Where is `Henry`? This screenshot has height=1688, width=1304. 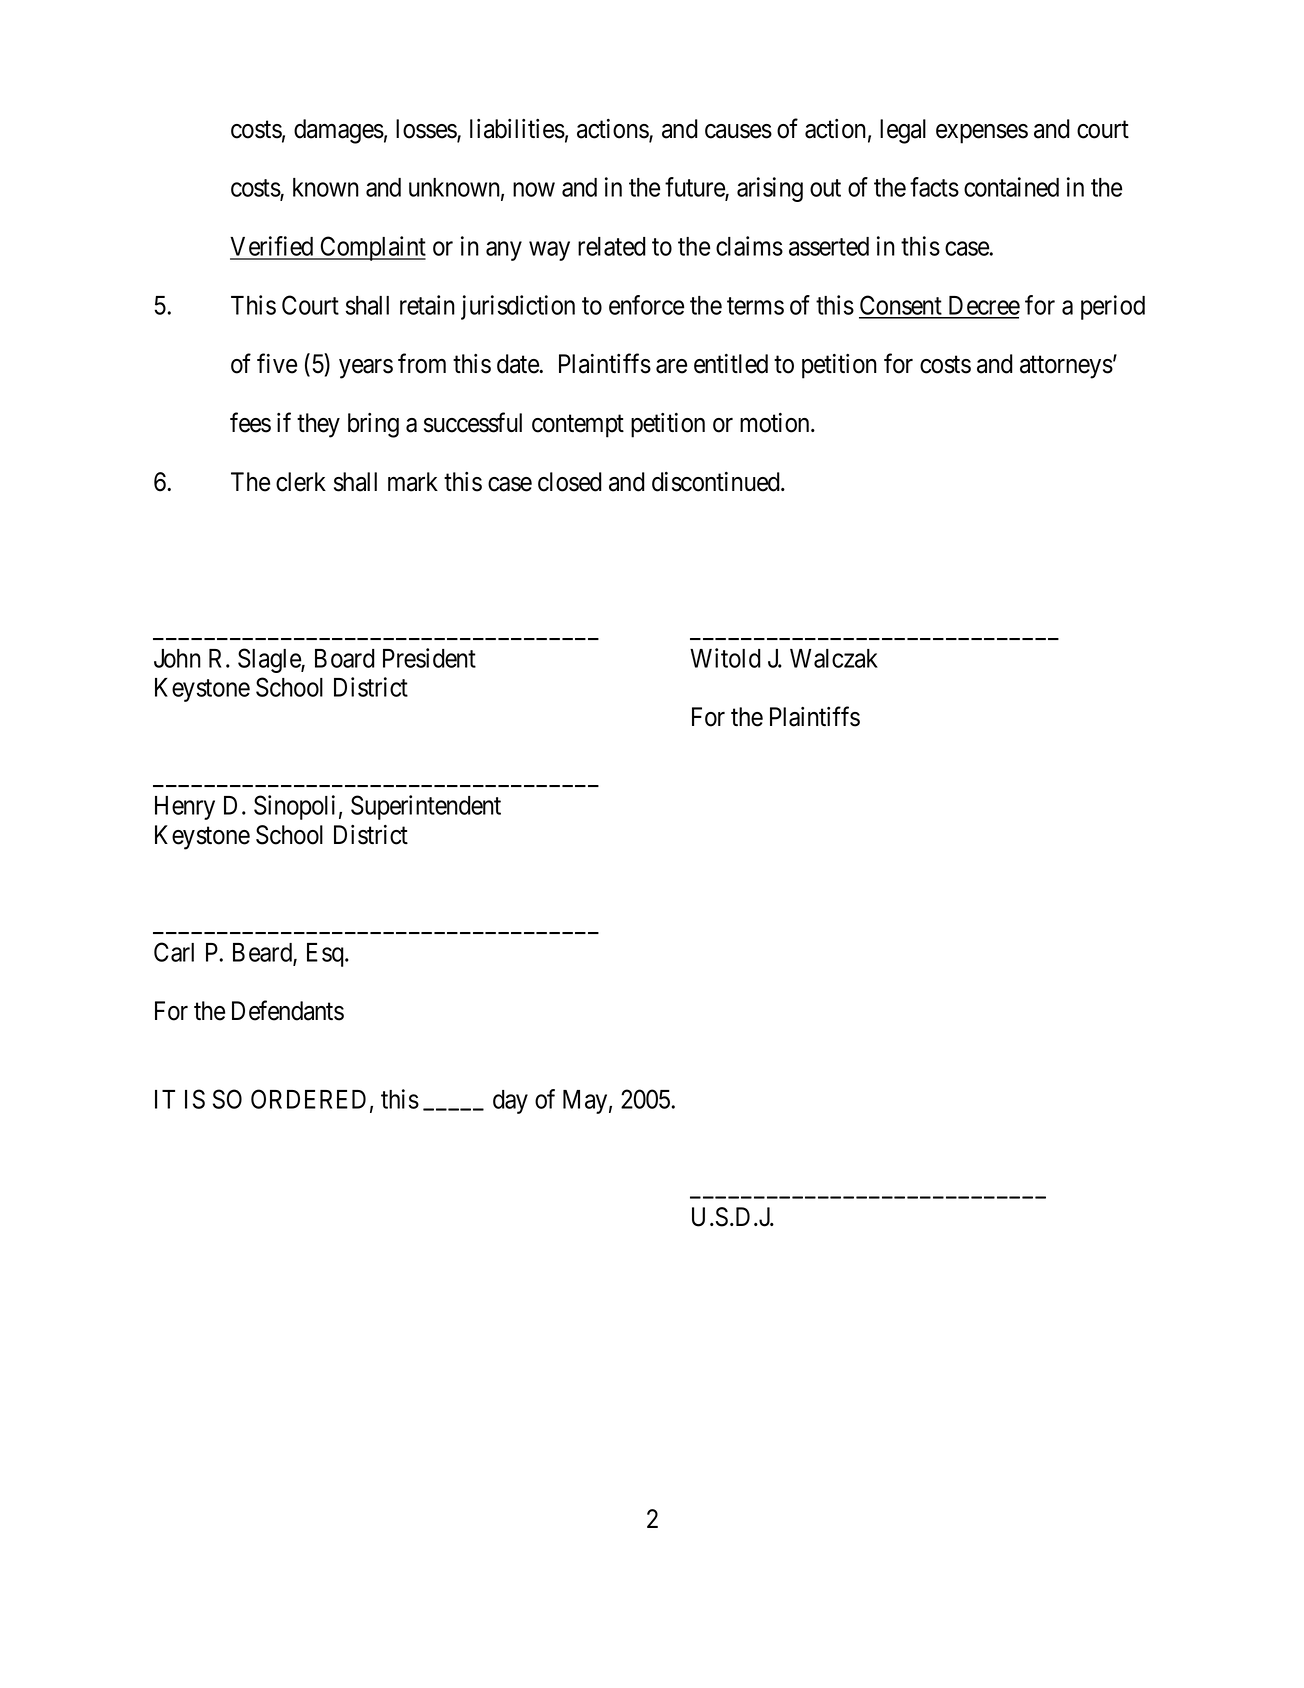 Henry is located at coordinates (185, 808).
